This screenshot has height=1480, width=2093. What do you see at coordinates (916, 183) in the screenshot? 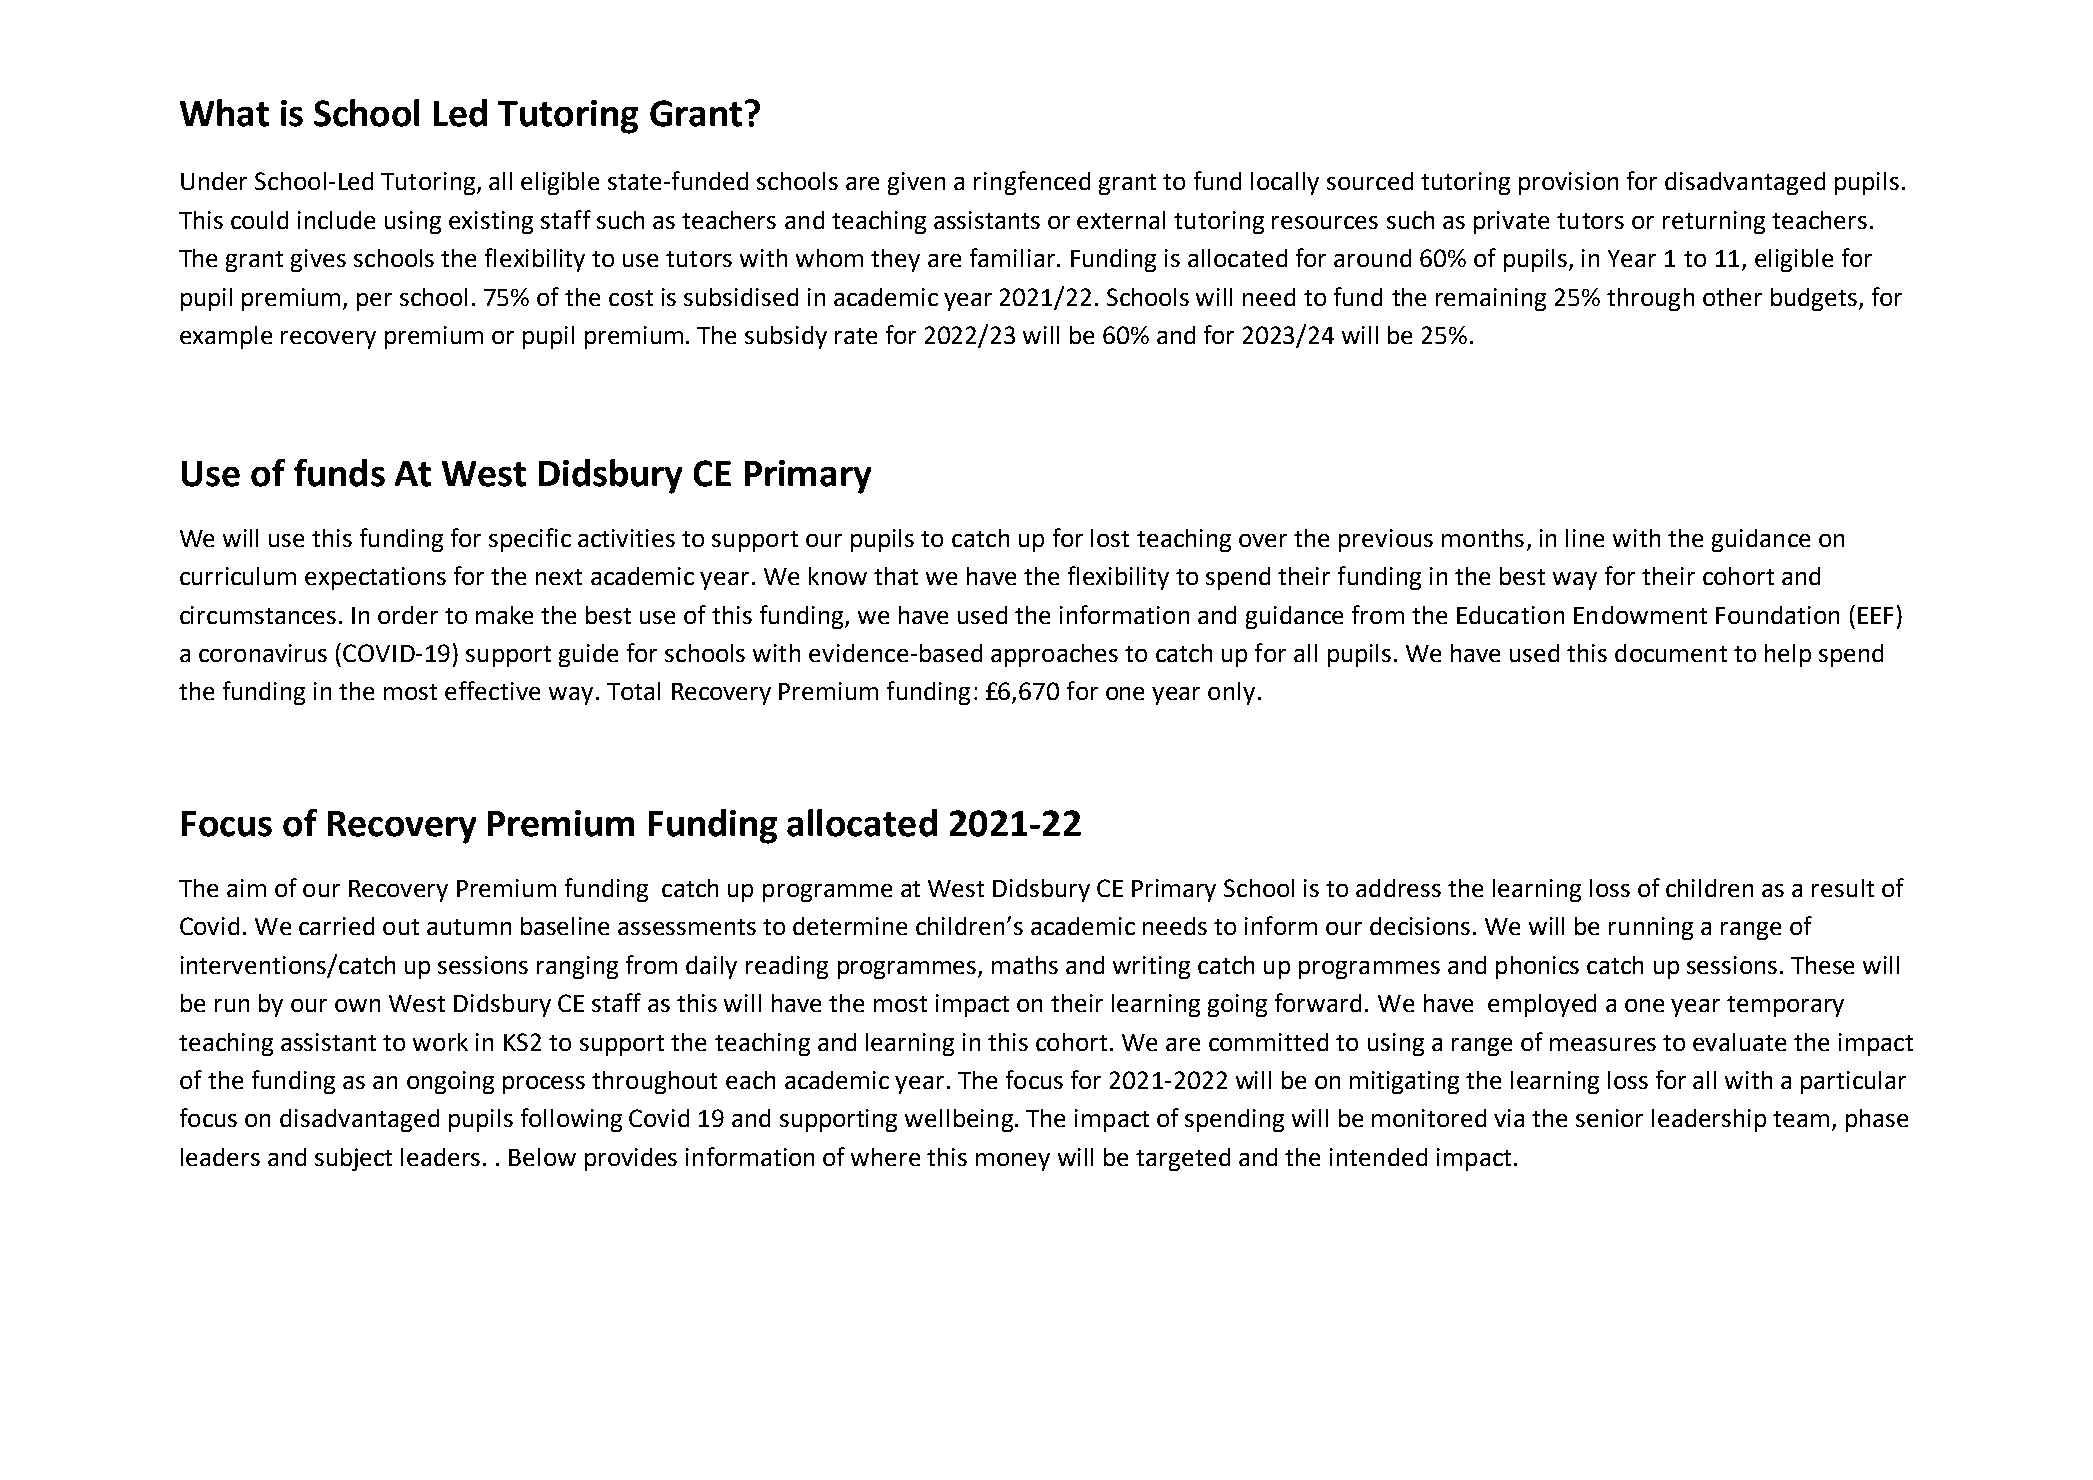
I see `given` at bounding box center [916, 183].
